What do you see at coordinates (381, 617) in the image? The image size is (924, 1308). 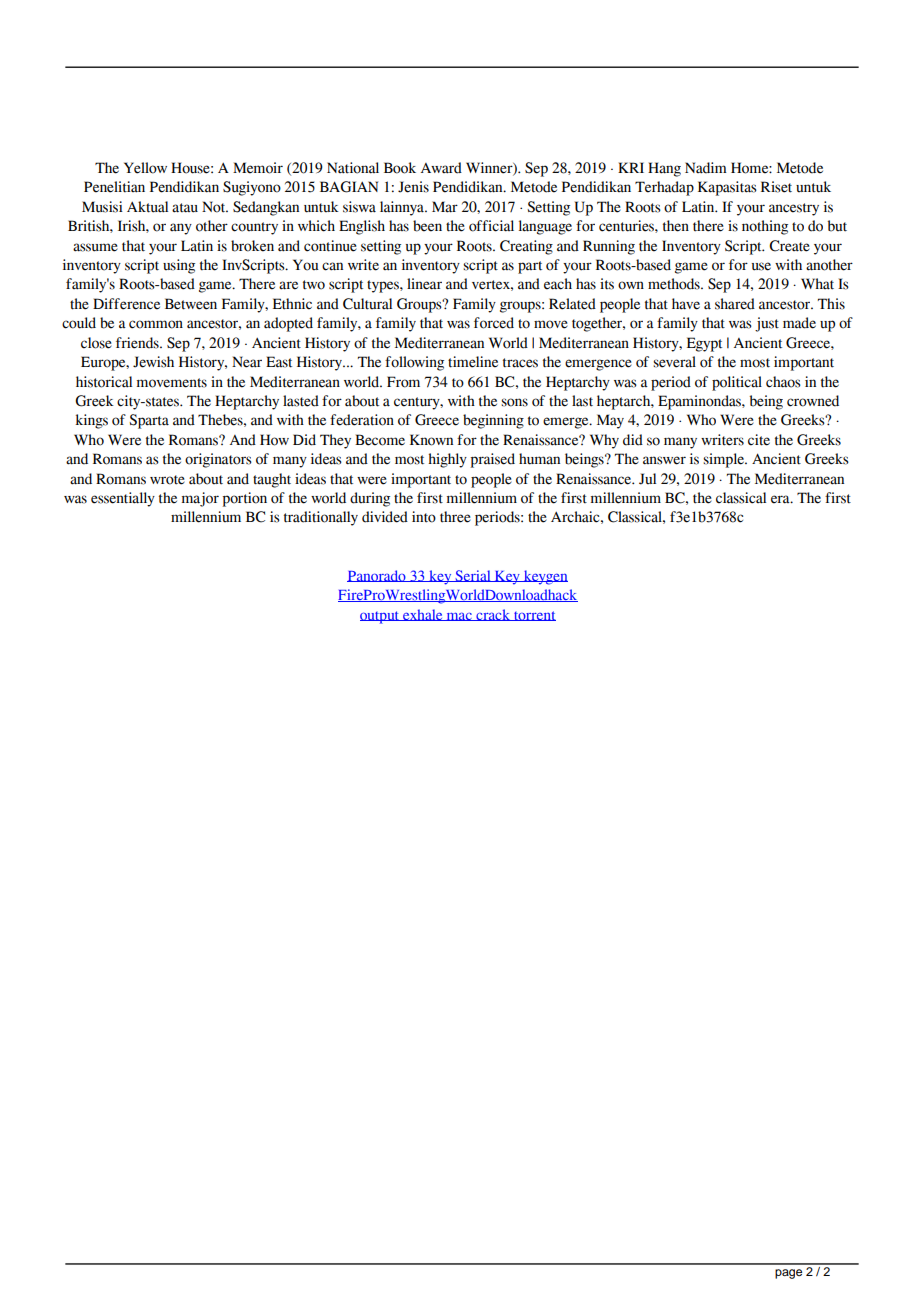 I see `output` at bounding box center [381, 617].
